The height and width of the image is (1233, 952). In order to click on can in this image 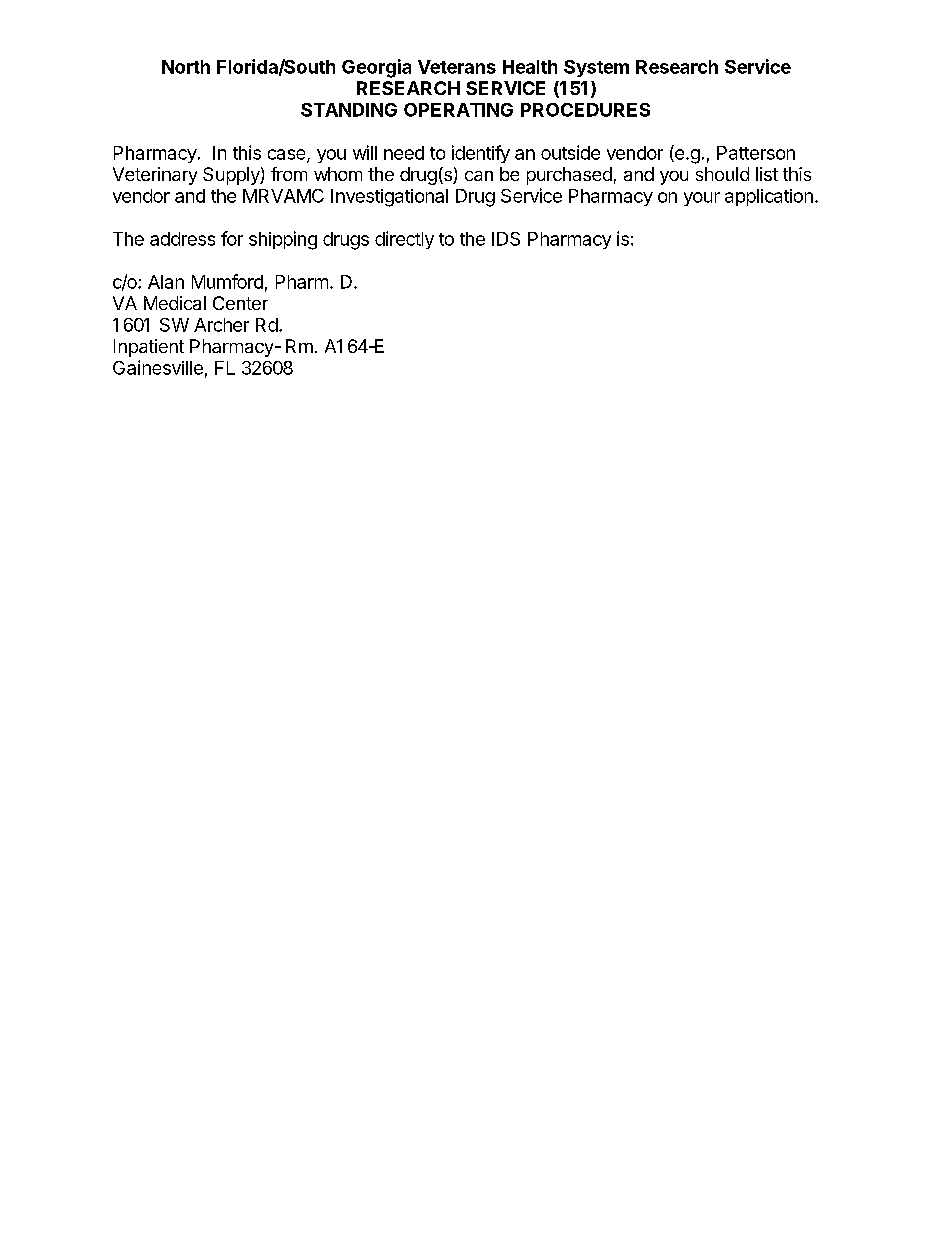, I will do `click(479, 176)`.
